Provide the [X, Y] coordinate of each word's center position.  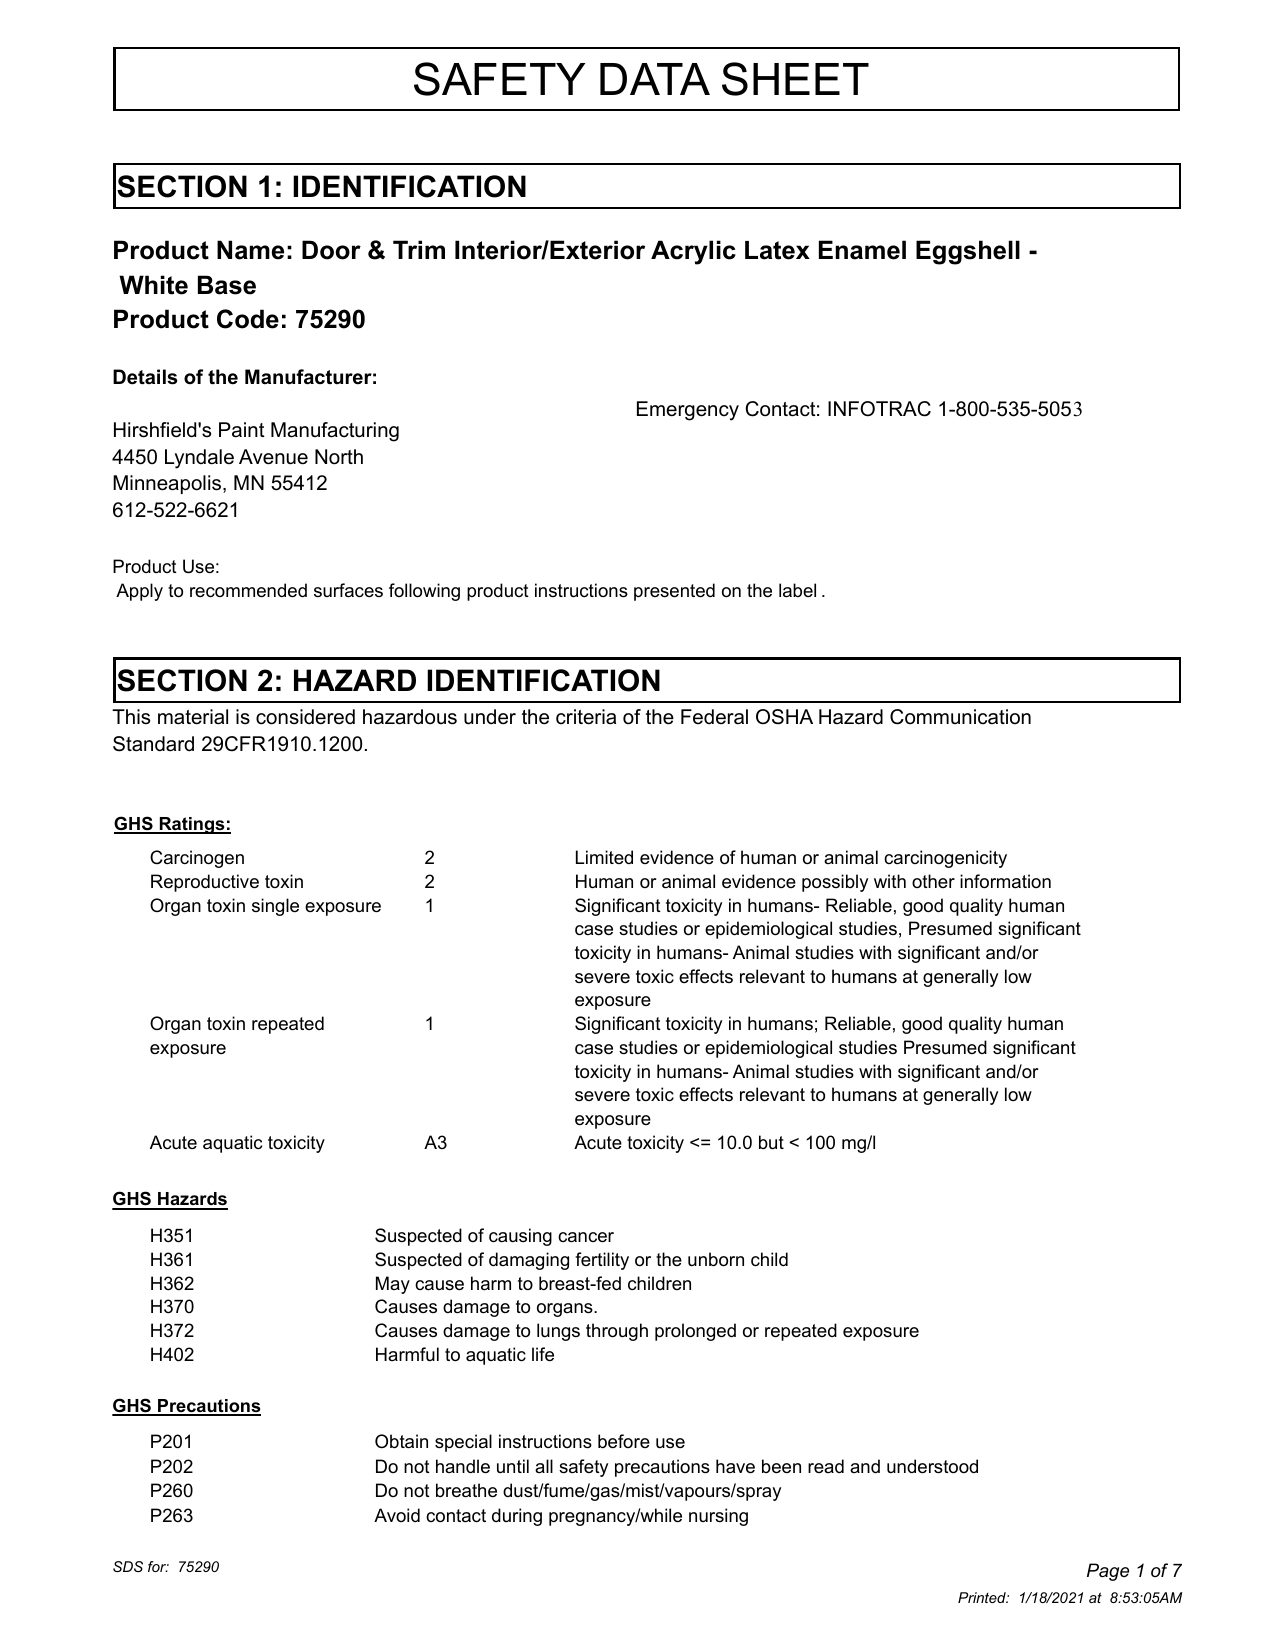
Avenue [273, 457]
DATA [655, 79]
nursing [718, 1517]
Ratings [192, 825]
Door [331, 250]
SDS [128, 1566]
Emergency [688, 411]
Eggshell [968, 252]
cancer [586, 1237]
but [771, 1142]
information [1005, 881]
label [797, 590]
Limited [604, 857]
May [393, 1285]
